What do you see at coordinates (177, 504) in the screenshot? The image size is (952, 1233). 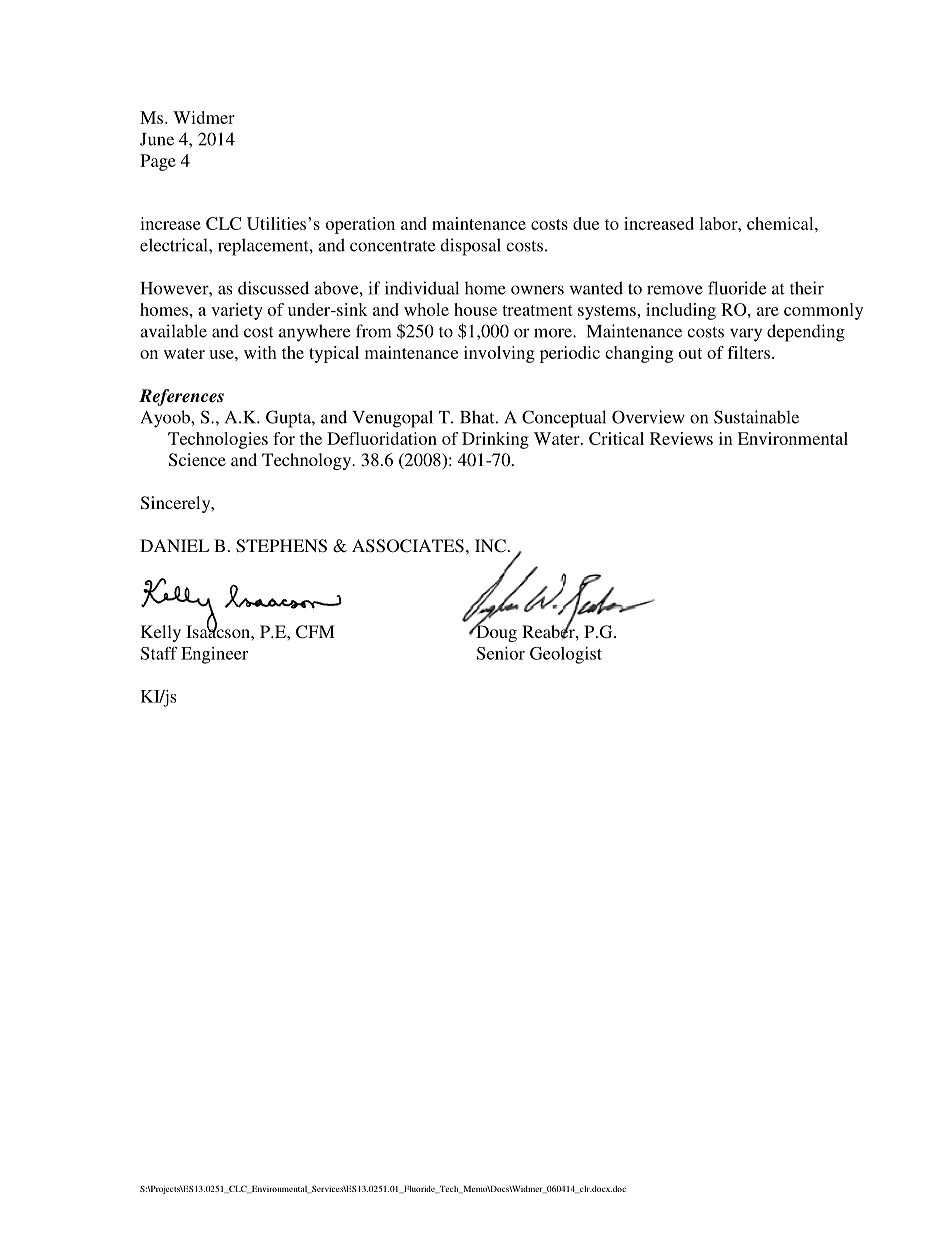 I see `Sincerely` at bounding box center [177, 504].
